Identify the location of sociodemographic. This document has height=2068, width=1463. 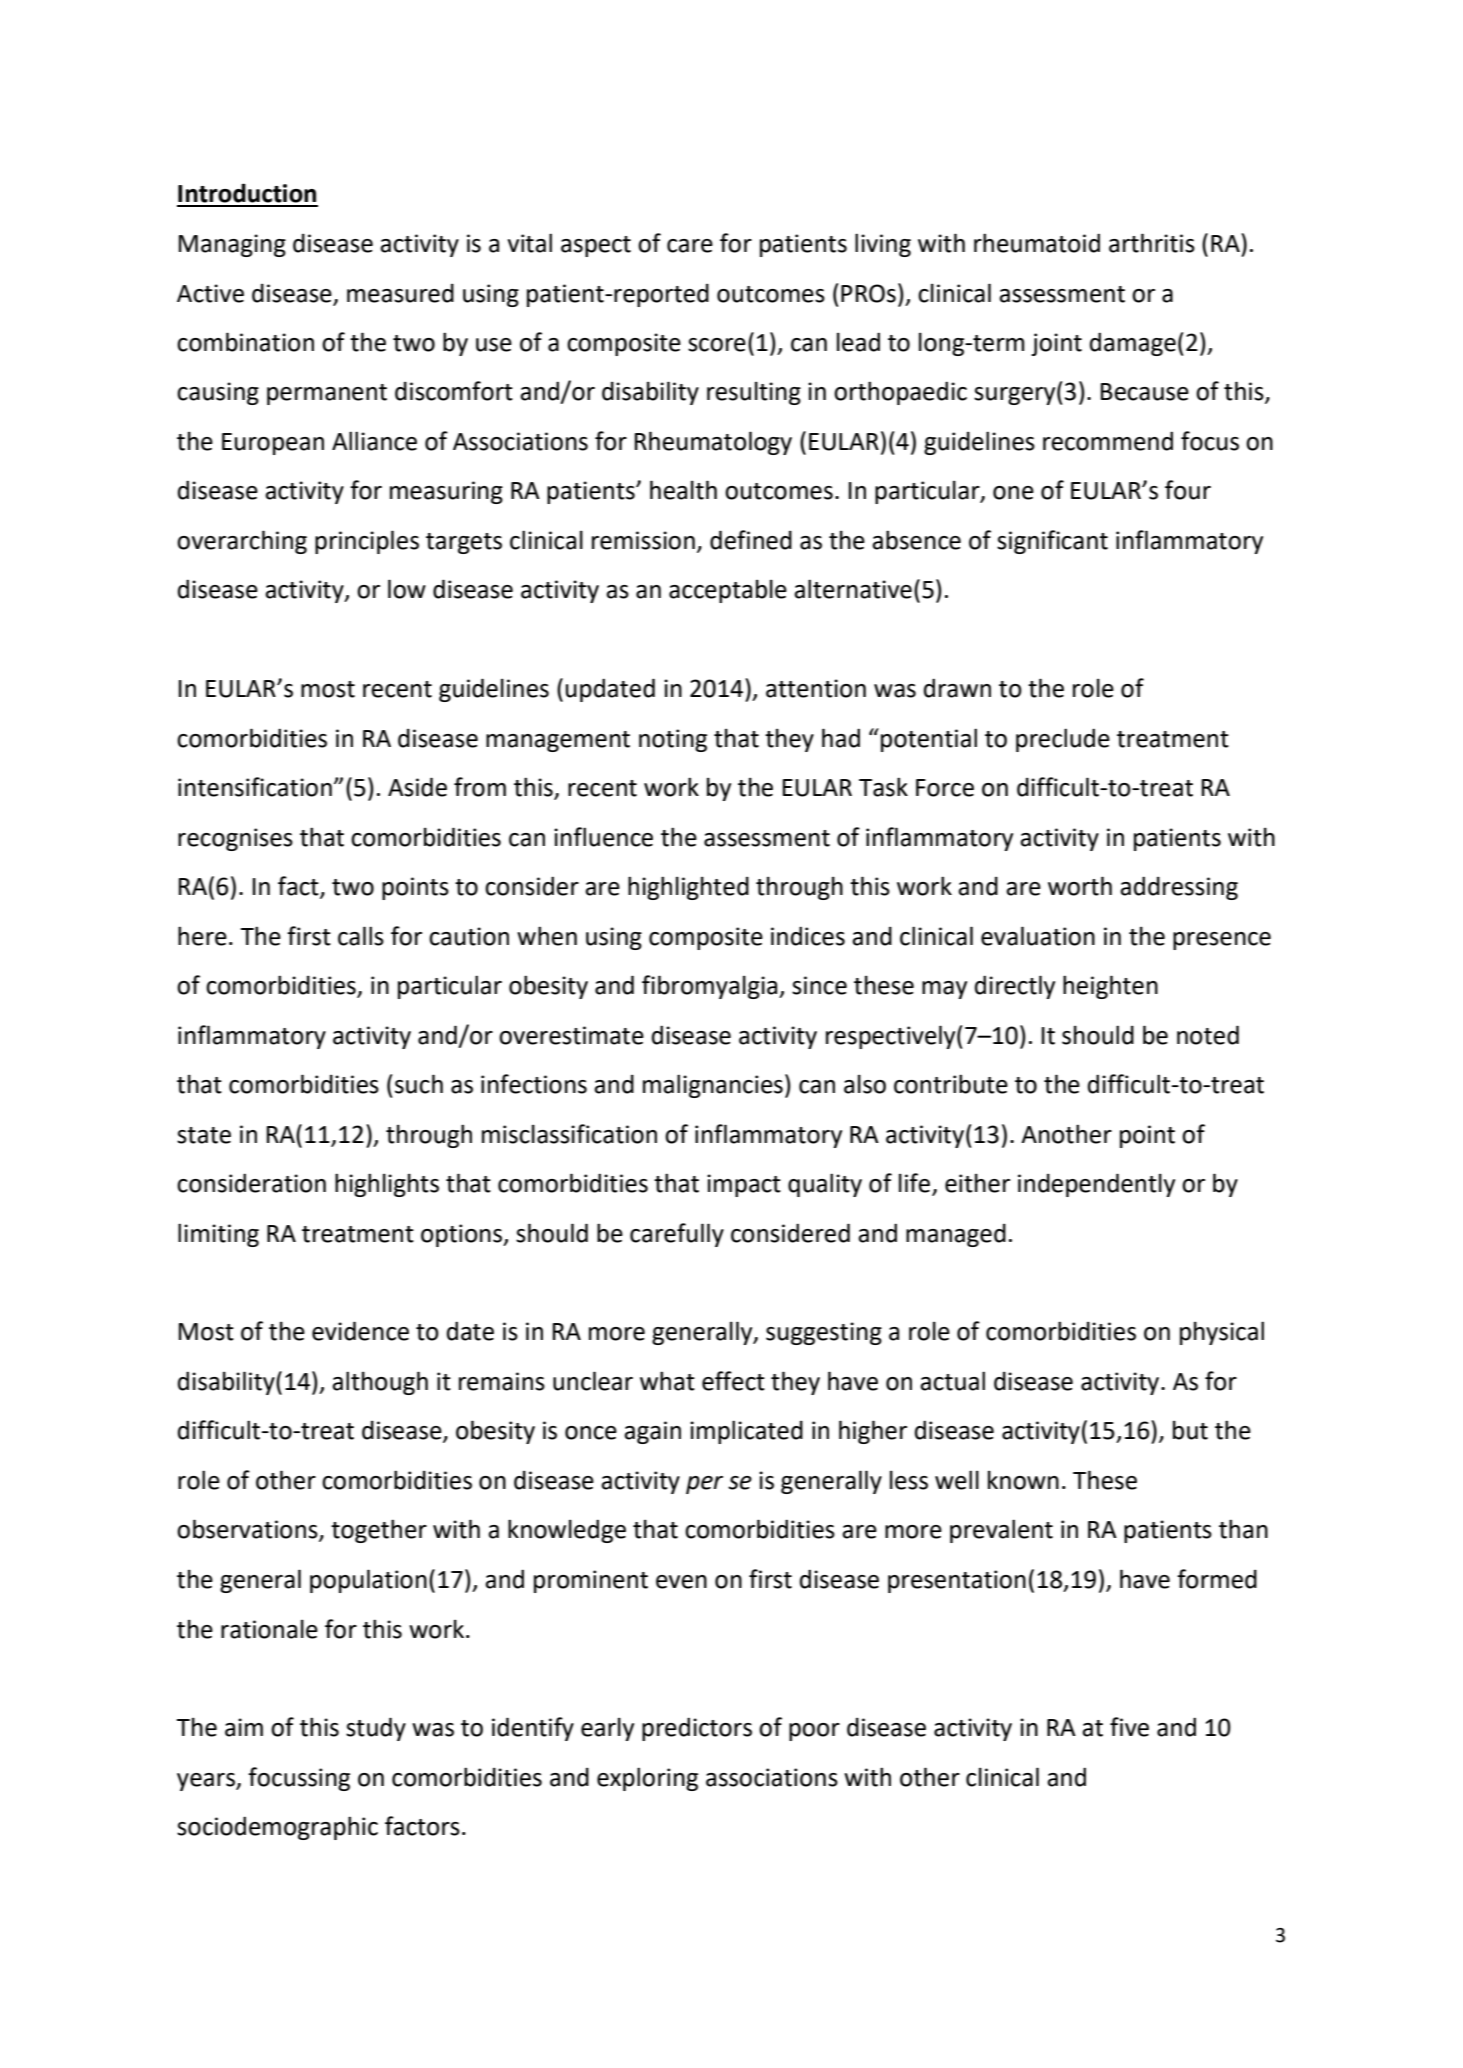
(277, 1828).
